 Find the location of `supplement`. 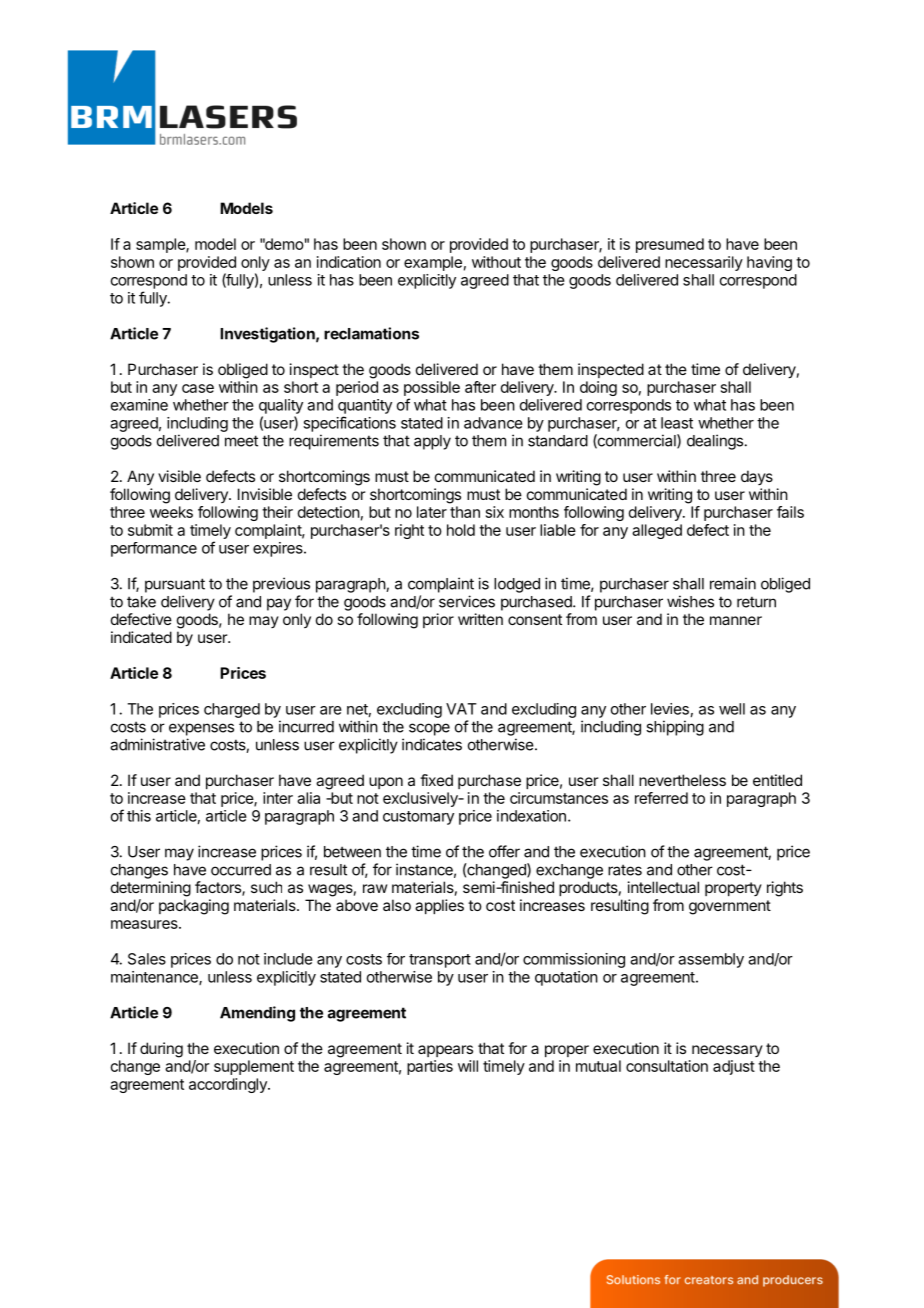

supplement is located at coordinates (254, 1067).
